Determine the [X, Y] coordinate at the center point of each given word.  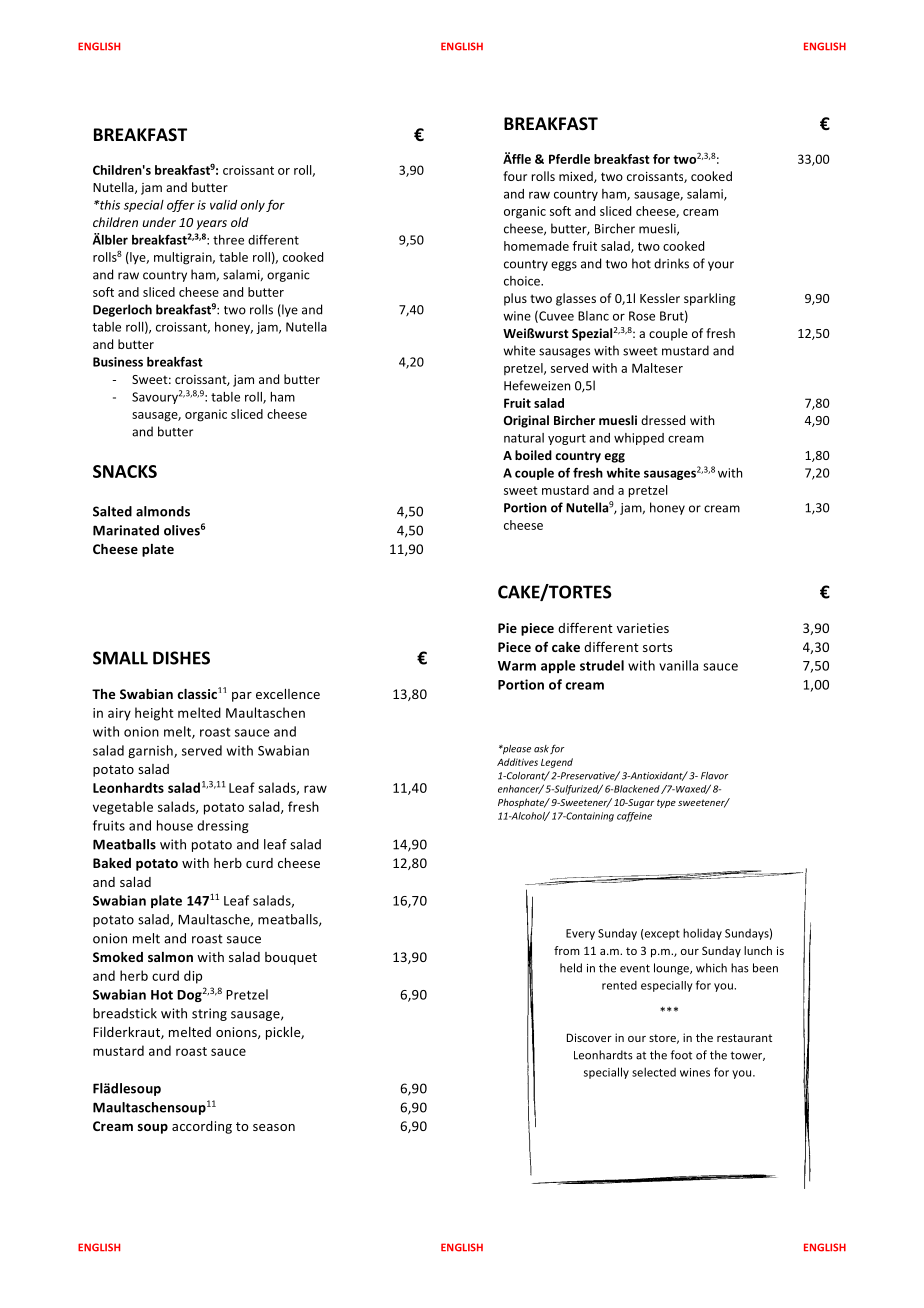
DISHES [181, 658]
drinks [671, 263]
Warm [517, 666]
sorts [657, 647]
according [202, 1127]
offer [181, 206]
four [515, 176]
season [274, 1127]
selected [654, 1072]
